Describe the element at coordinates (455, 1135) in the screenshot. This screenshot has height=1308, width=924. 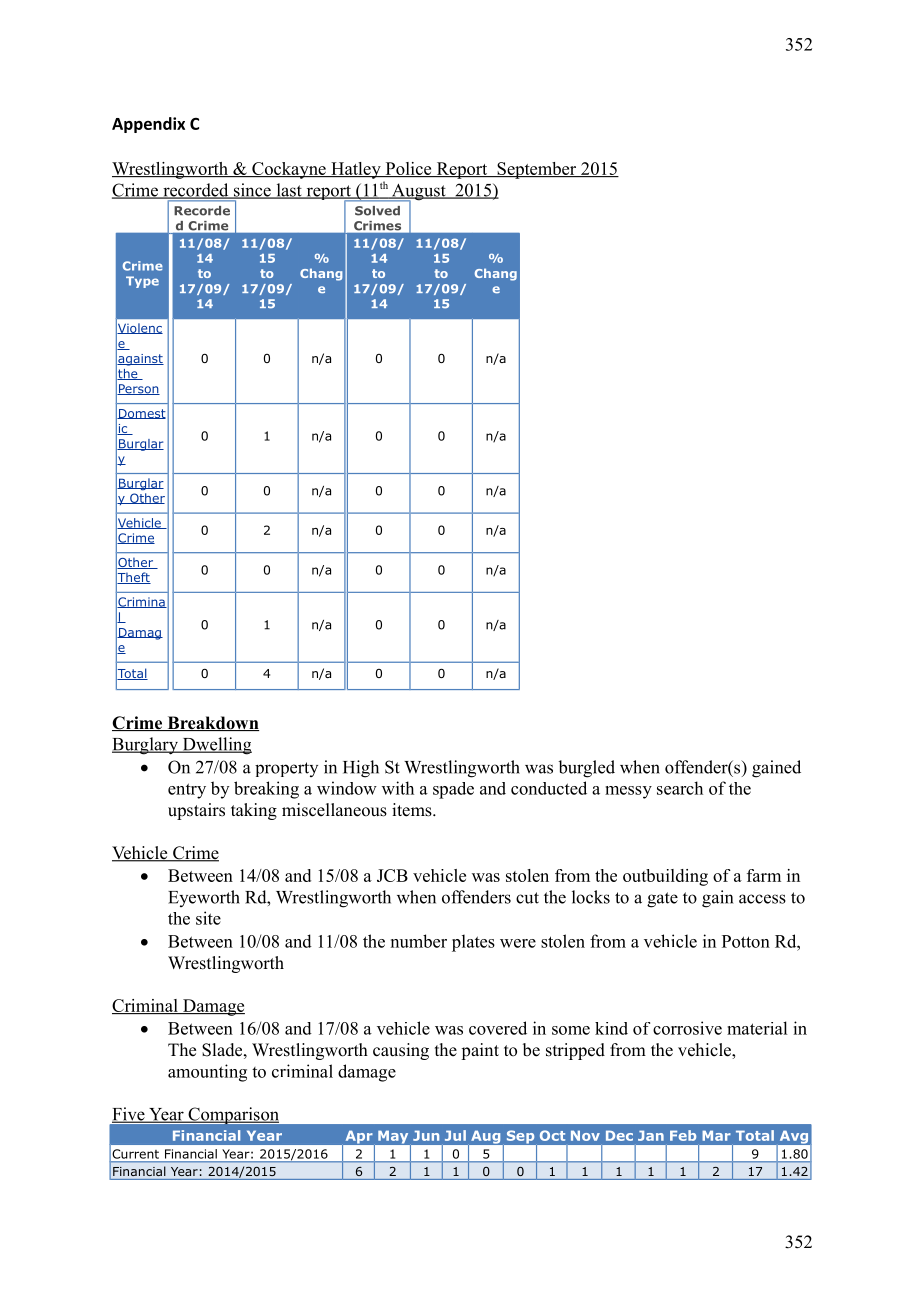
I see `Jul` at that location.
